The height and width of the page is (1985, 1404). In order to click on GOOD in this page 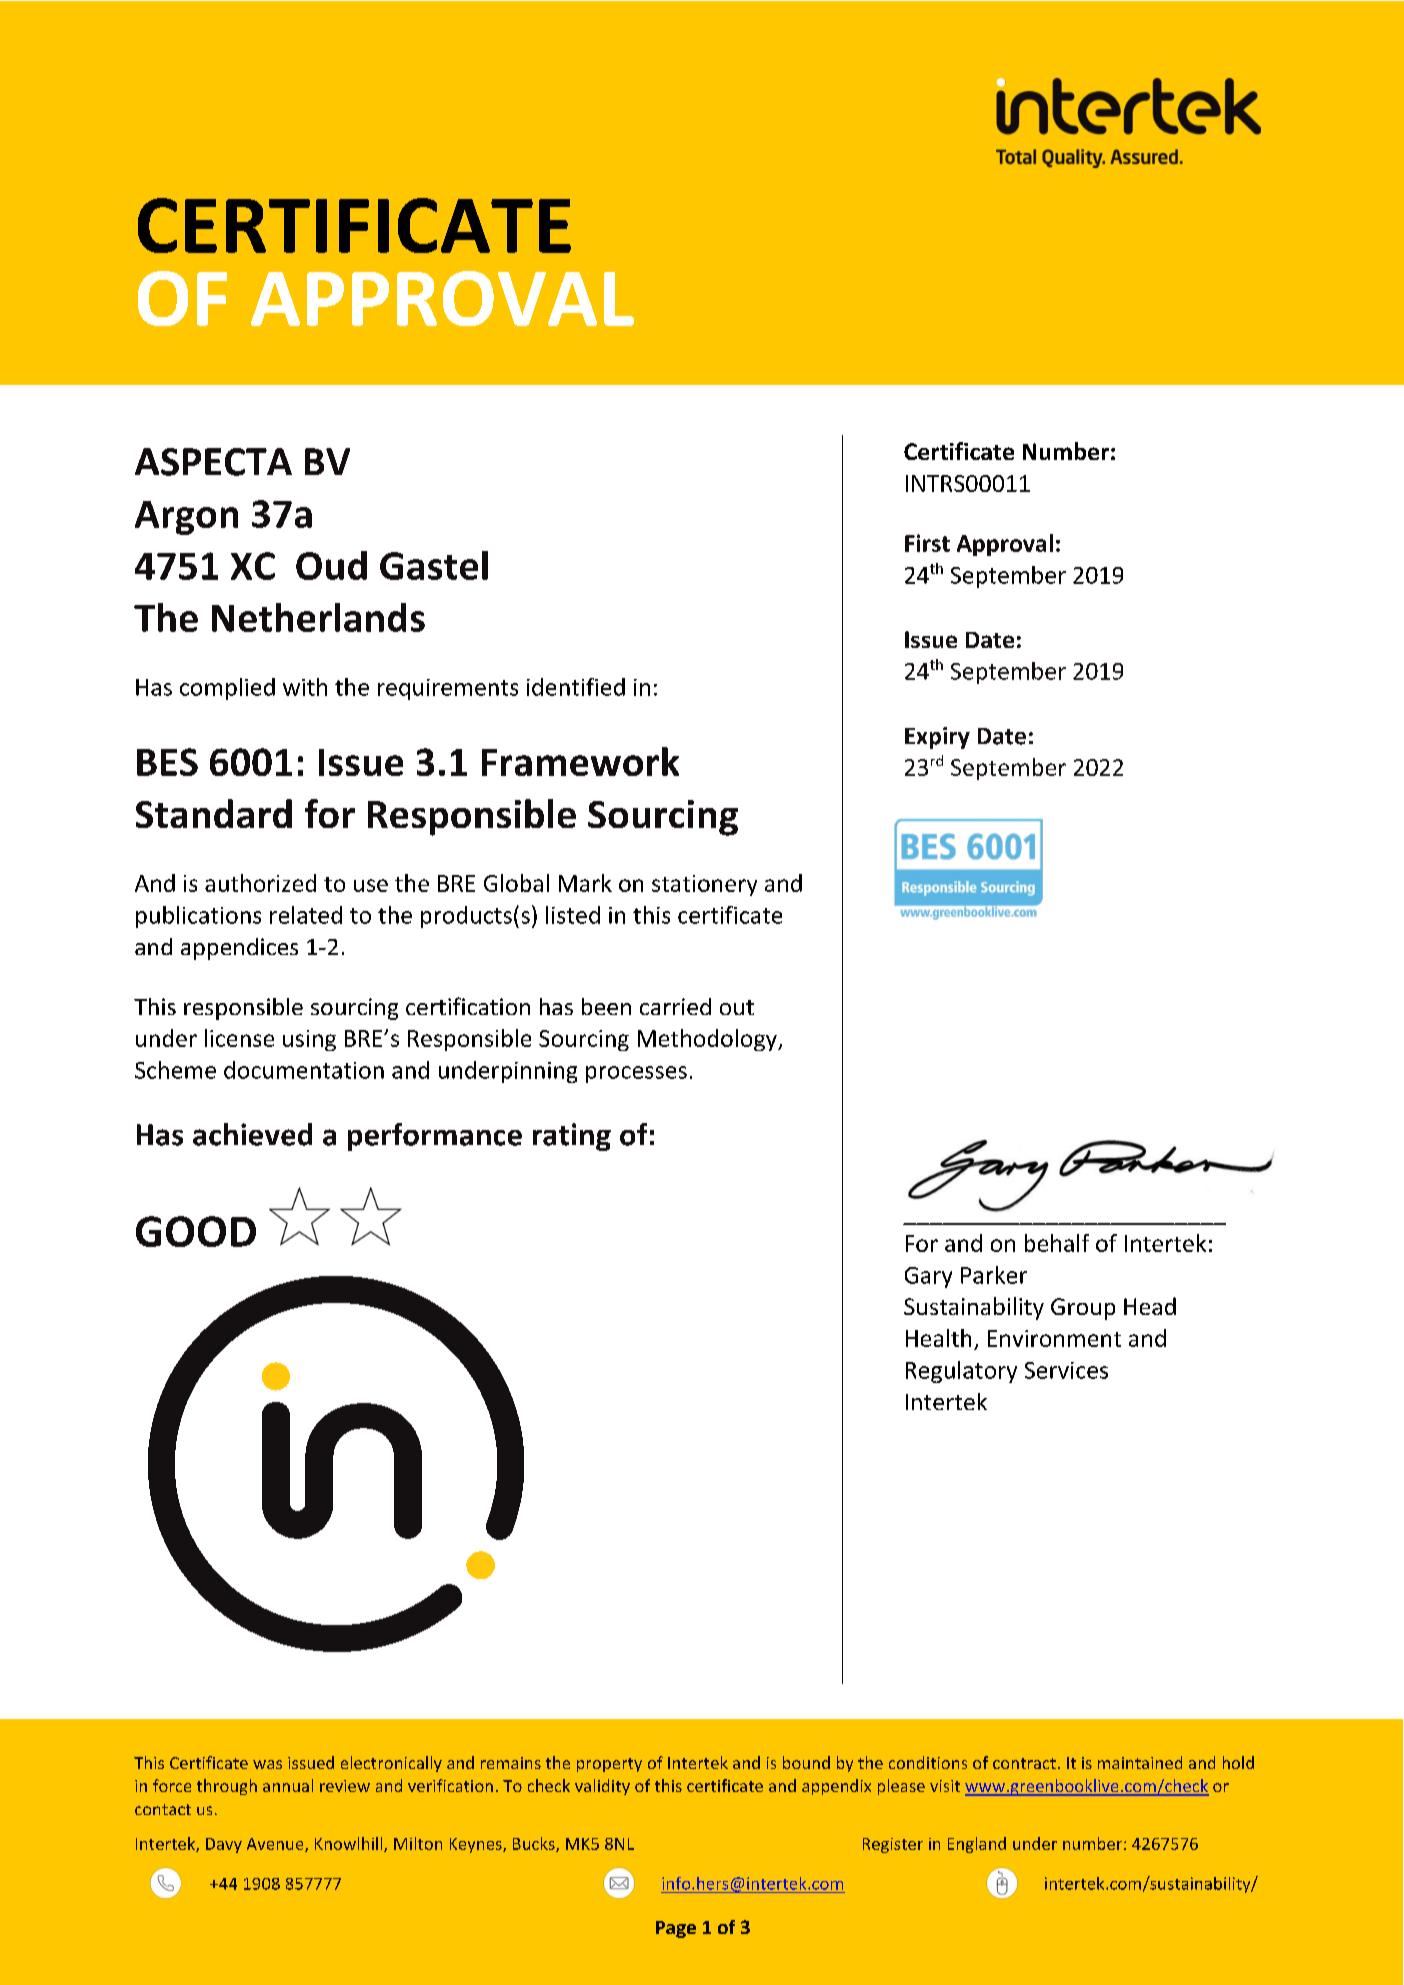, I will do `click(196, 1231)`.
